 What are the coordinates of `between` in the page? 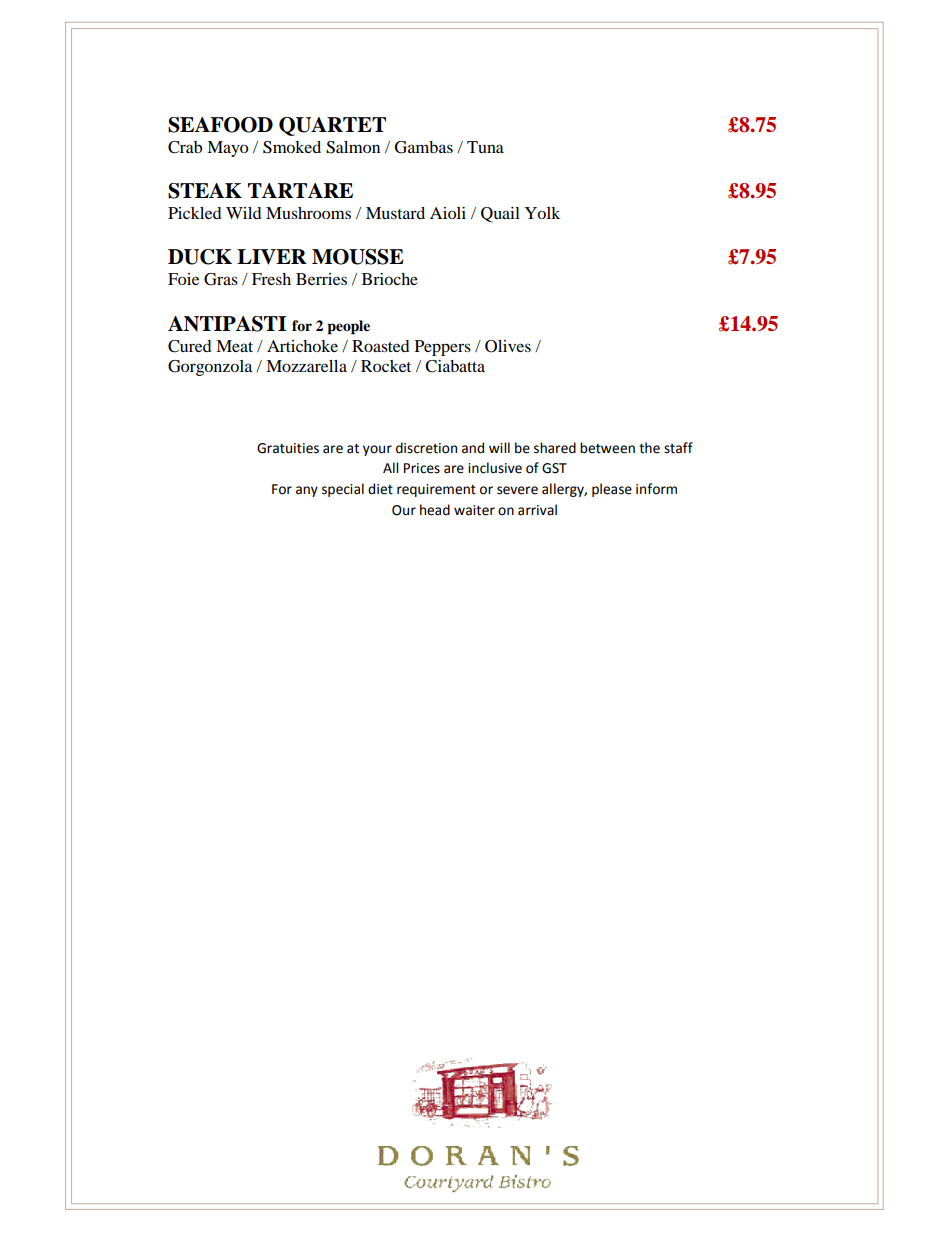 It's located at (607, 448).
